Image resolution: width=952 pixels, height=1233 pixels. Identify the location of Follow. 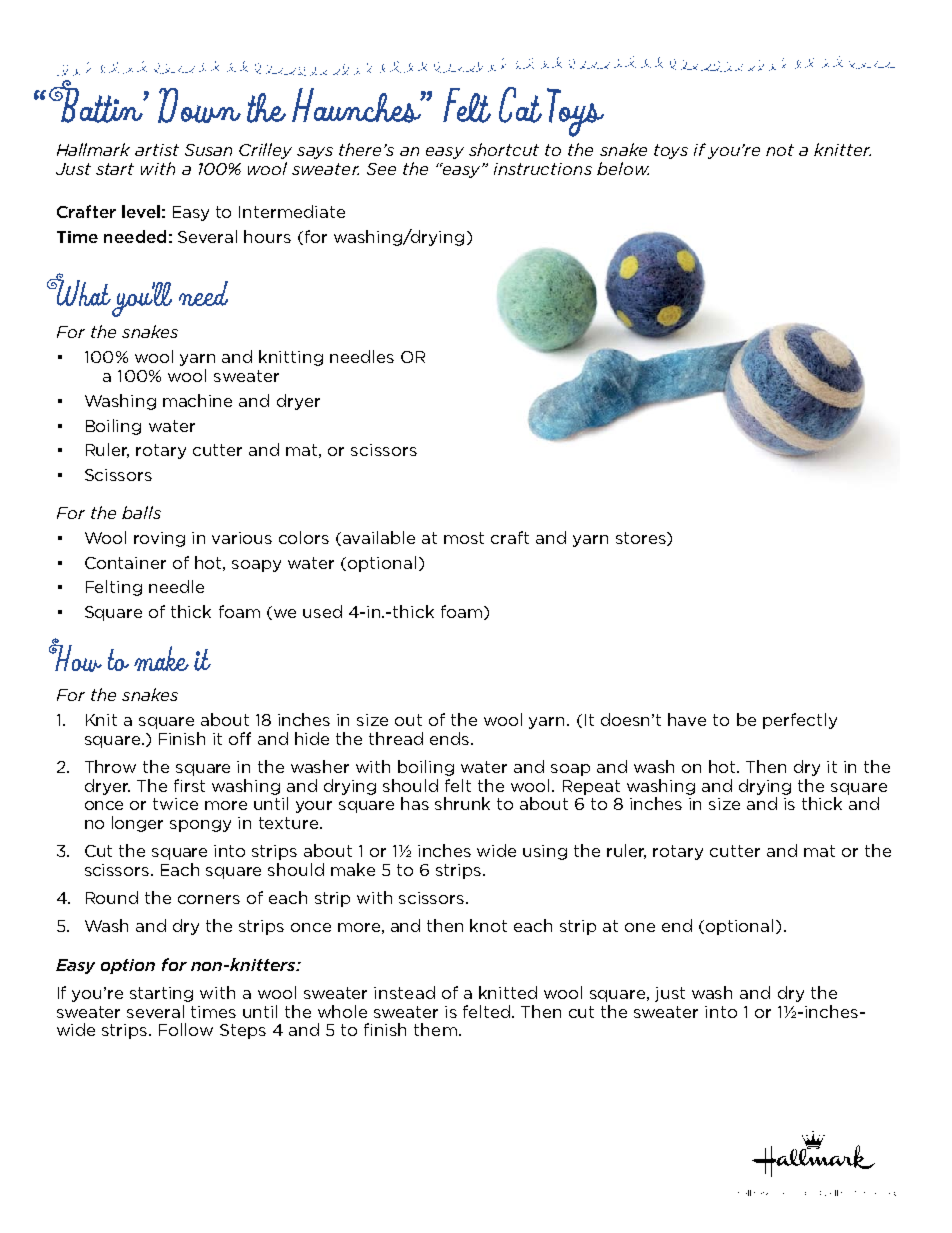
(186, 1029).
